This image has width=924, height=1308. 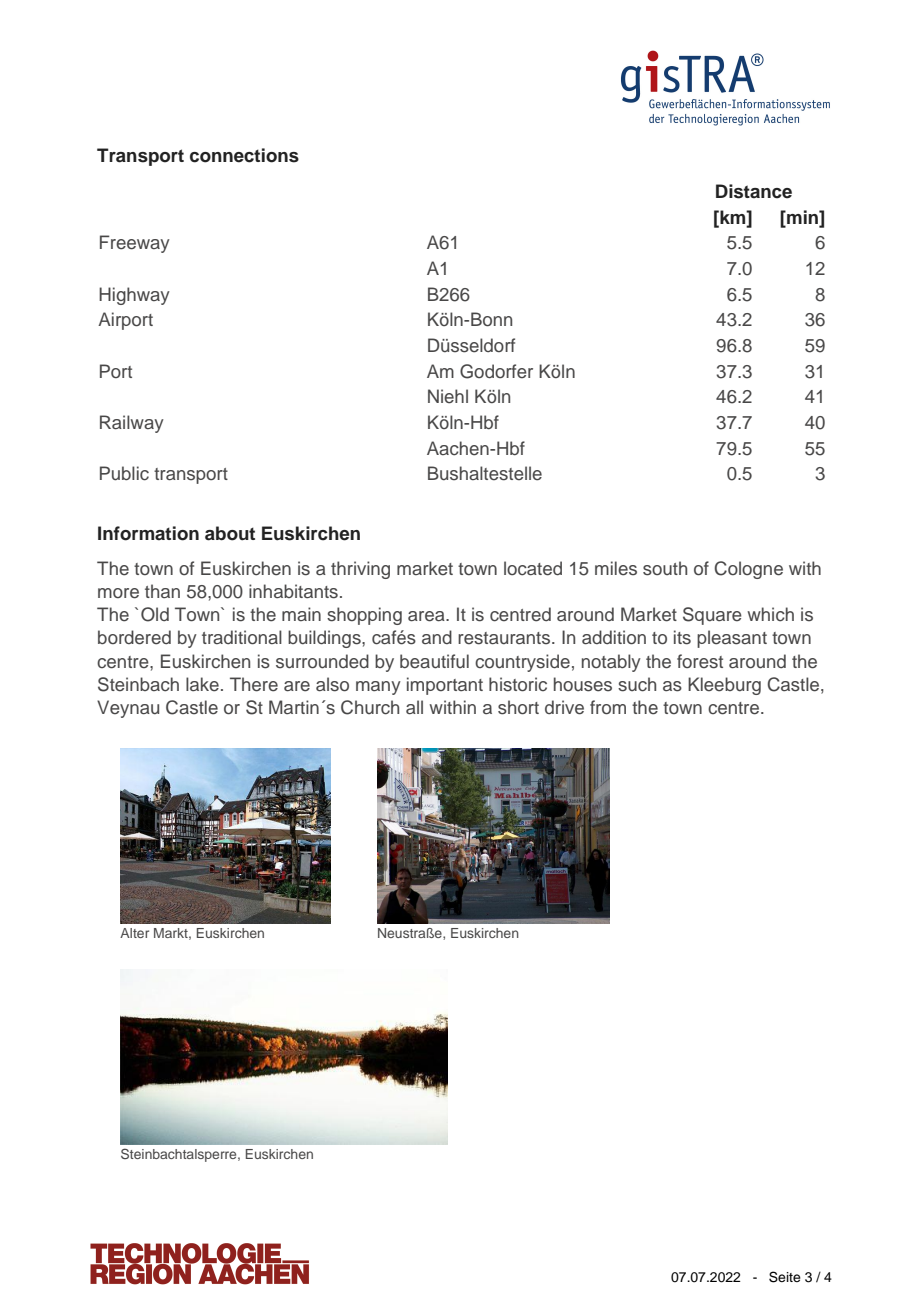 What do you see at coordinates (754, 191) in the image?
I see `Distance` at bounding box center [754, 191].
